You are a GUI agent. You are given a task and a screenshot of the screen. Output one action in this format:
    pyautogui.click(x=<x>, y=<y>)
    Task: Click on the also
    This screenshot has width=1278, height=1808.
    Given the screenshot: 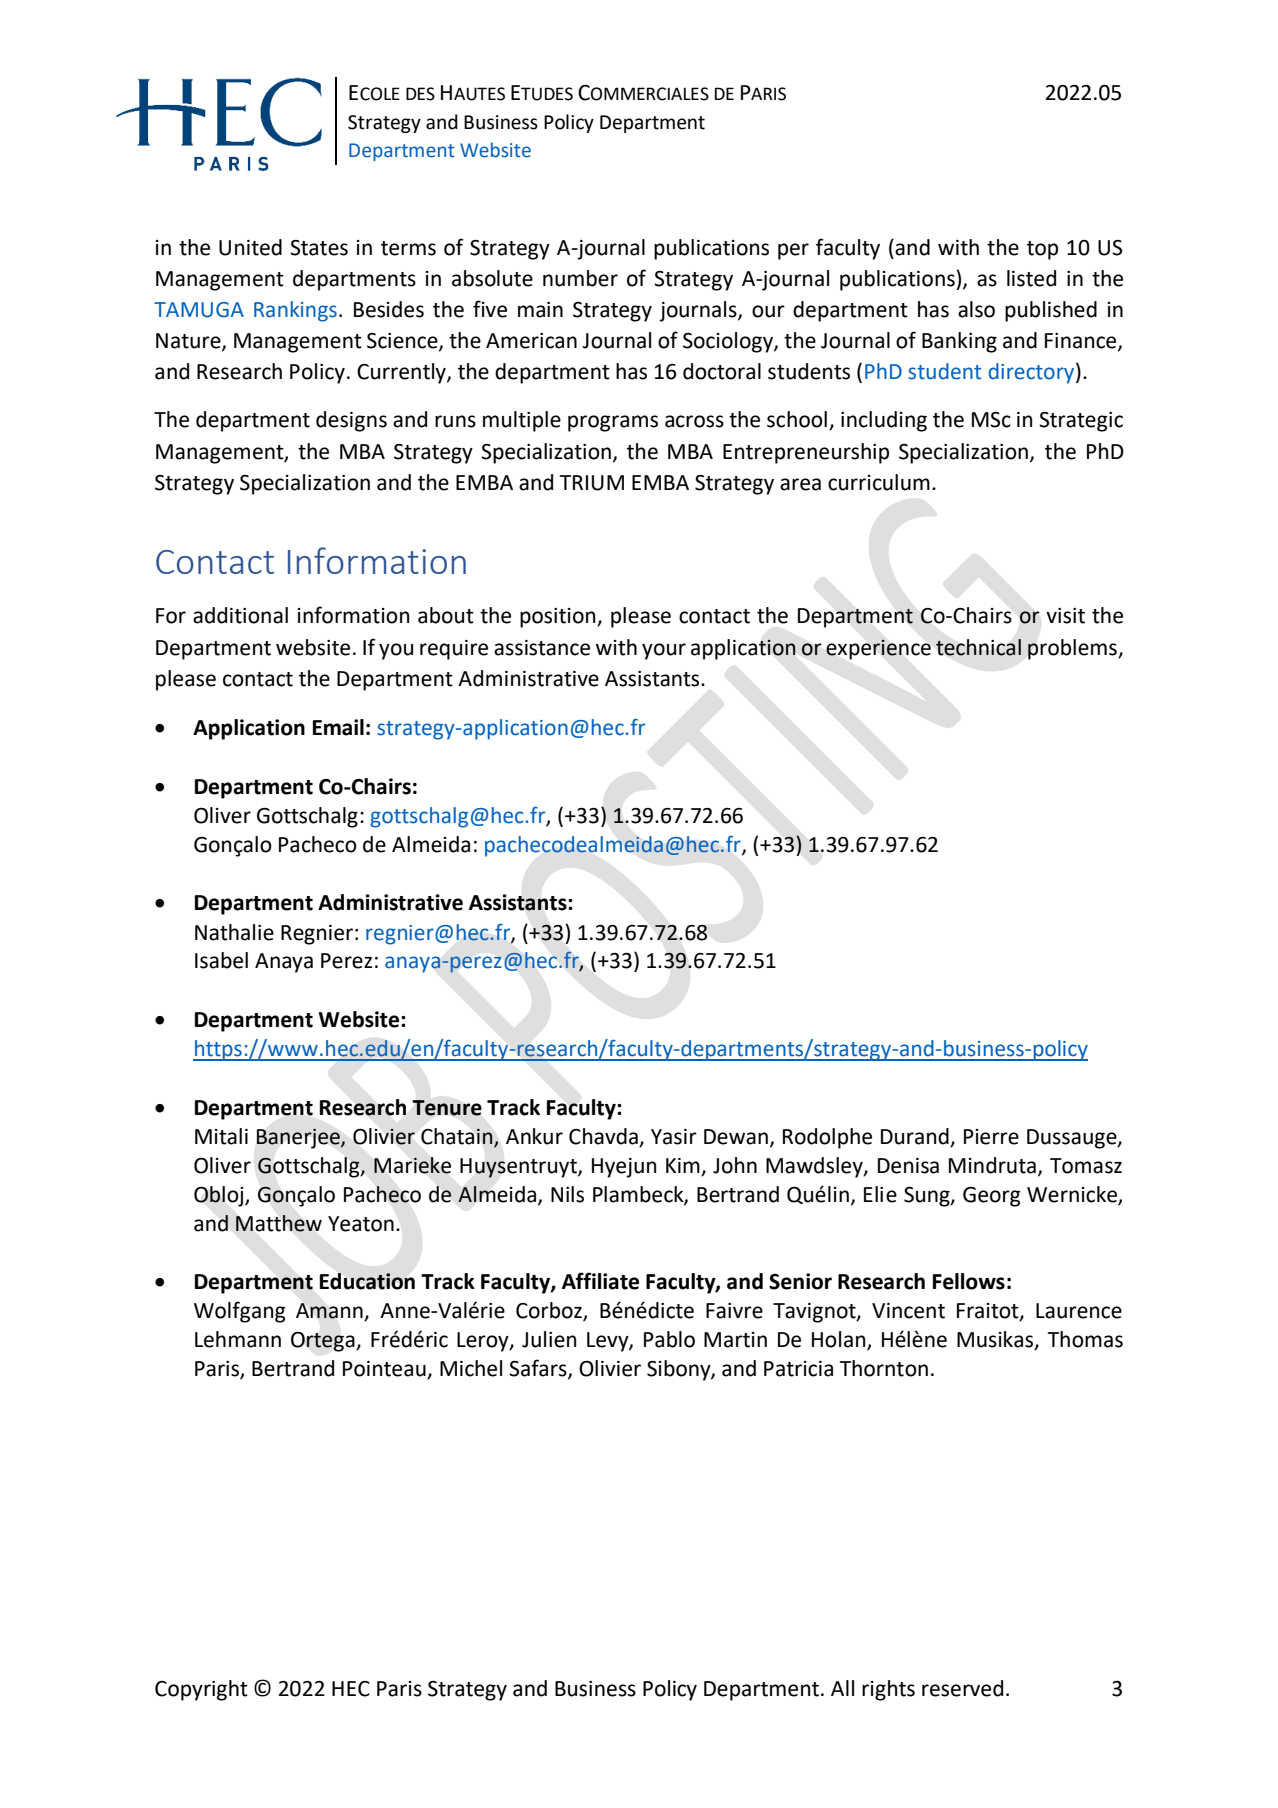 What is the action you would take?
    pyautogui.click(x=976, y=309)
